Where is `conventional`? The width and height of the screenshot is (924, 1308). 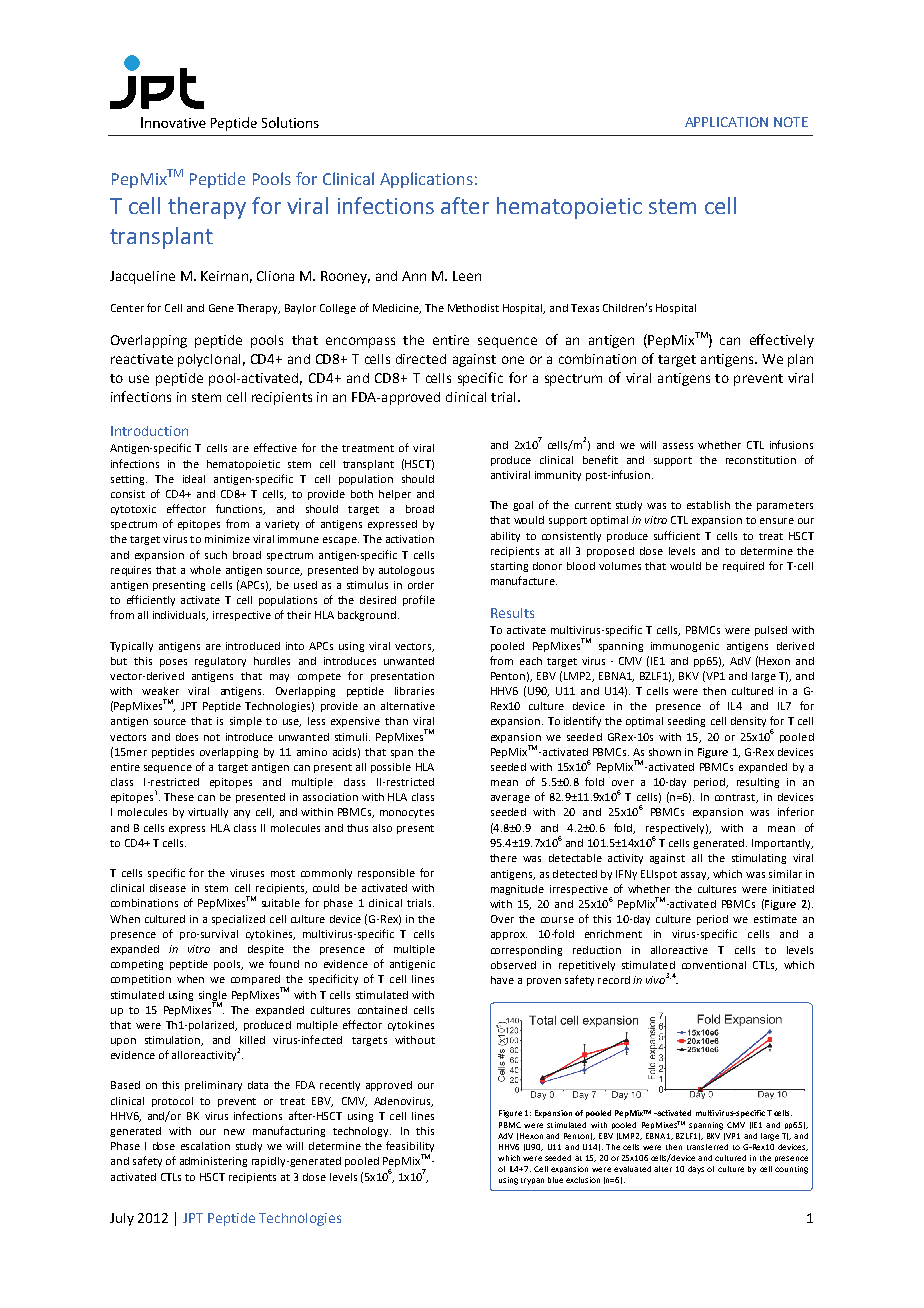
conventional is located at coordinates (714, 965).
